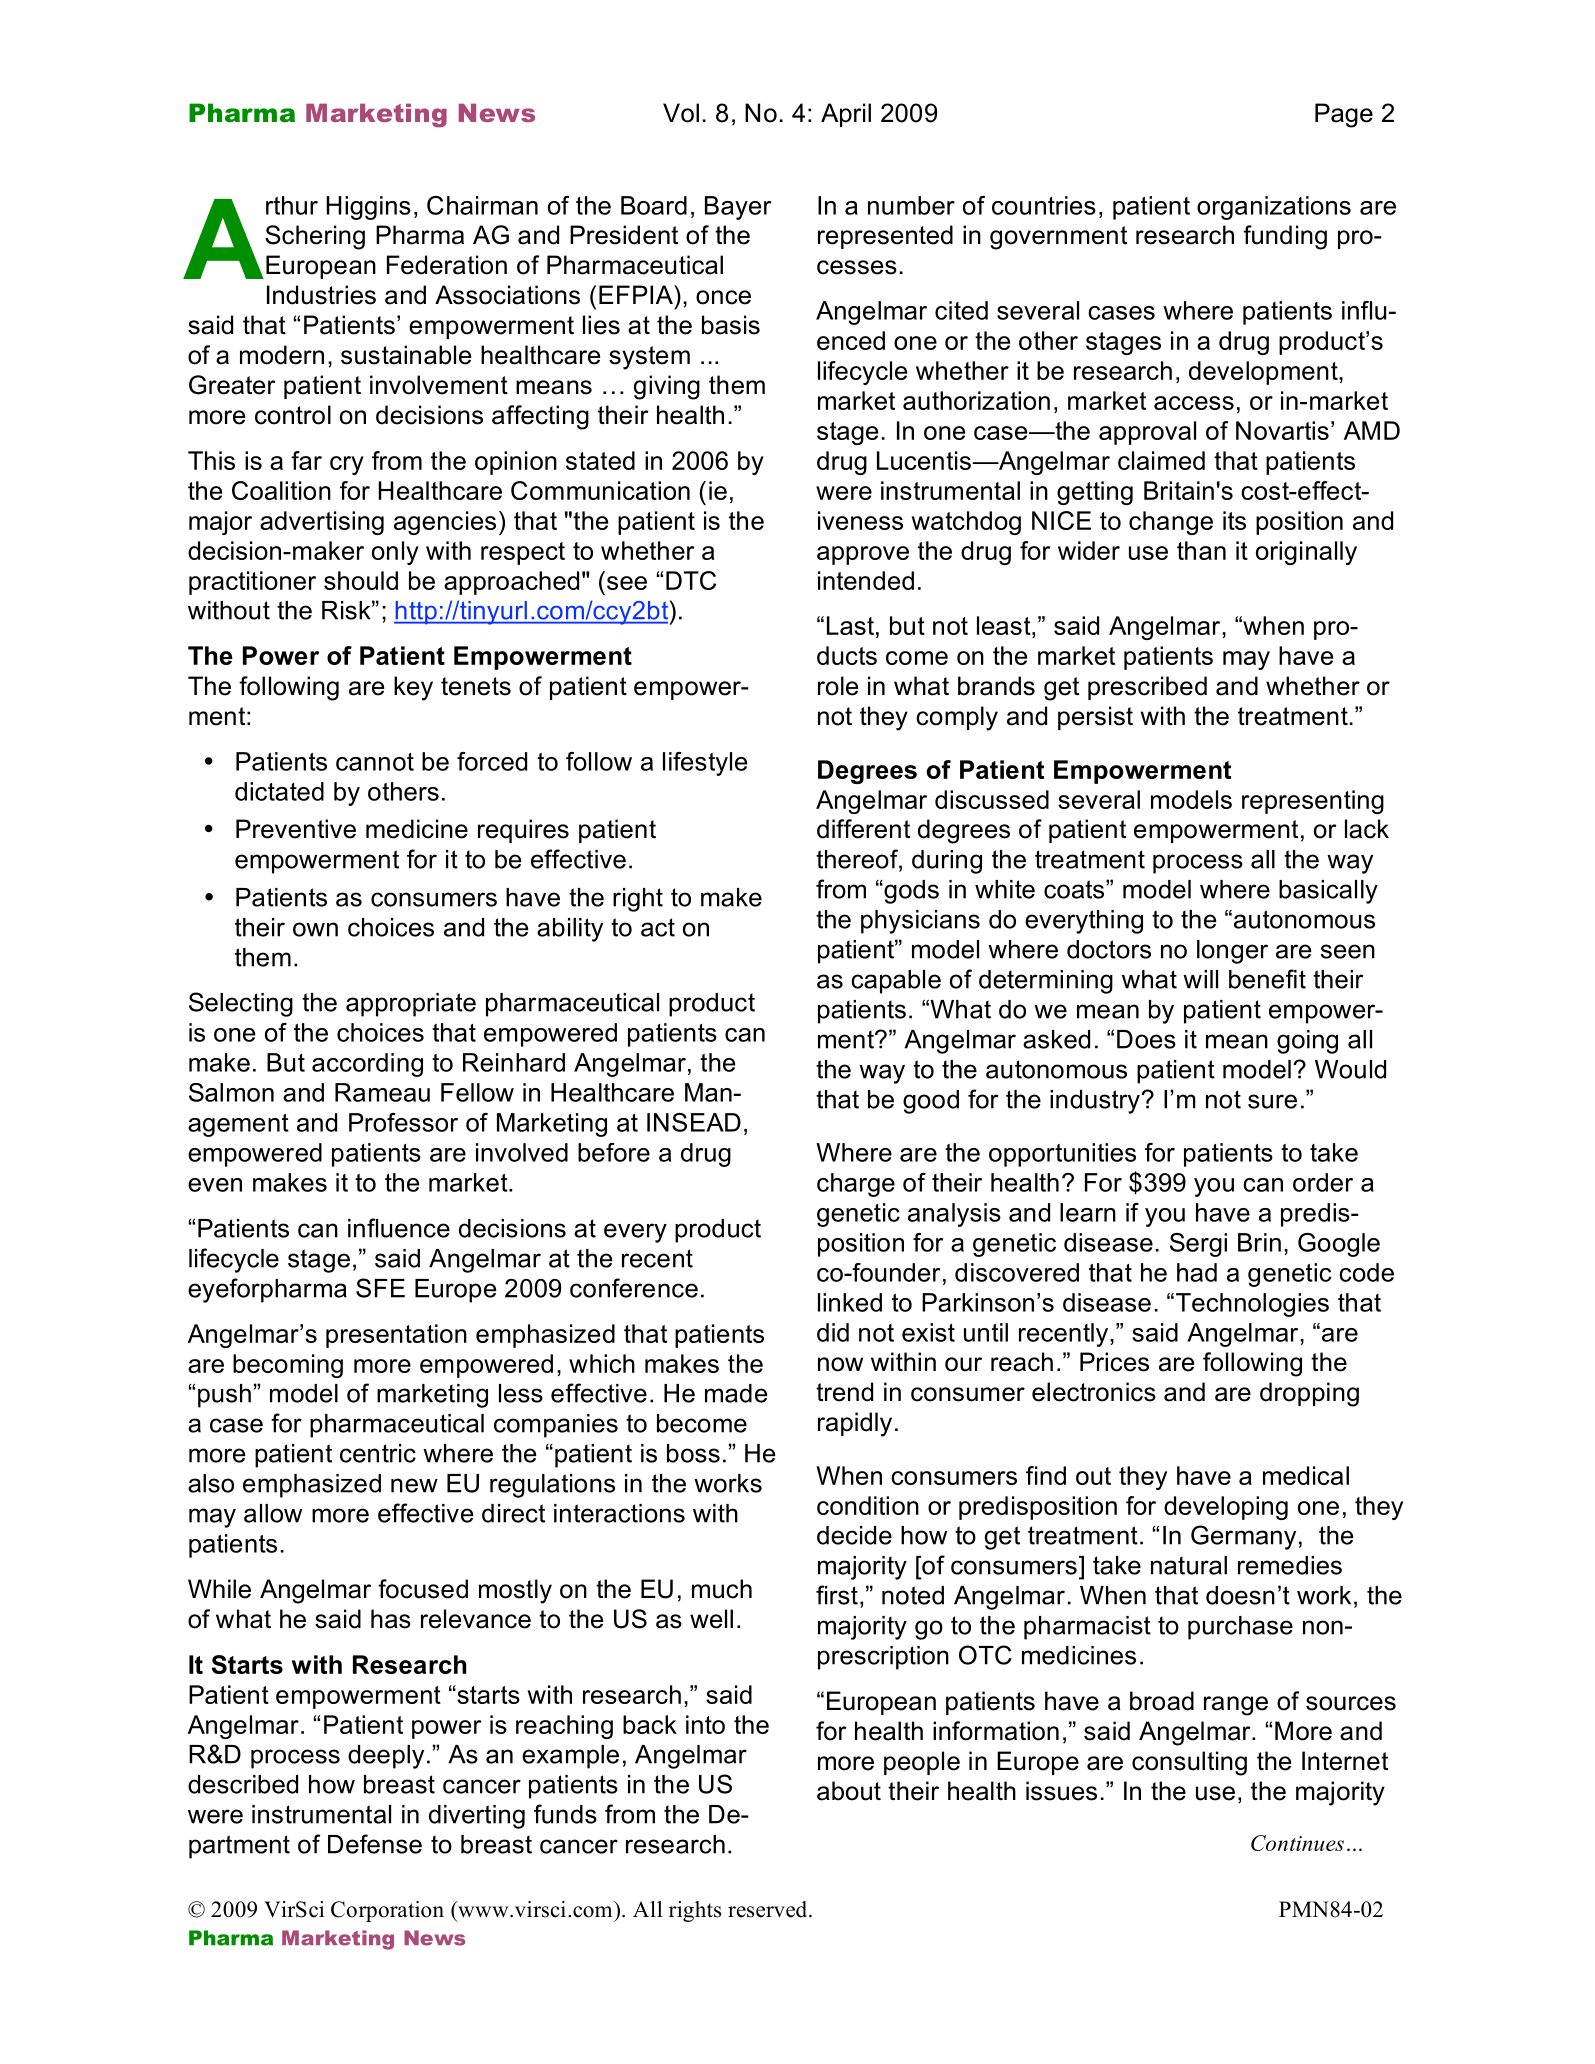  I want to click on prescribed, so click(1147, 688).
